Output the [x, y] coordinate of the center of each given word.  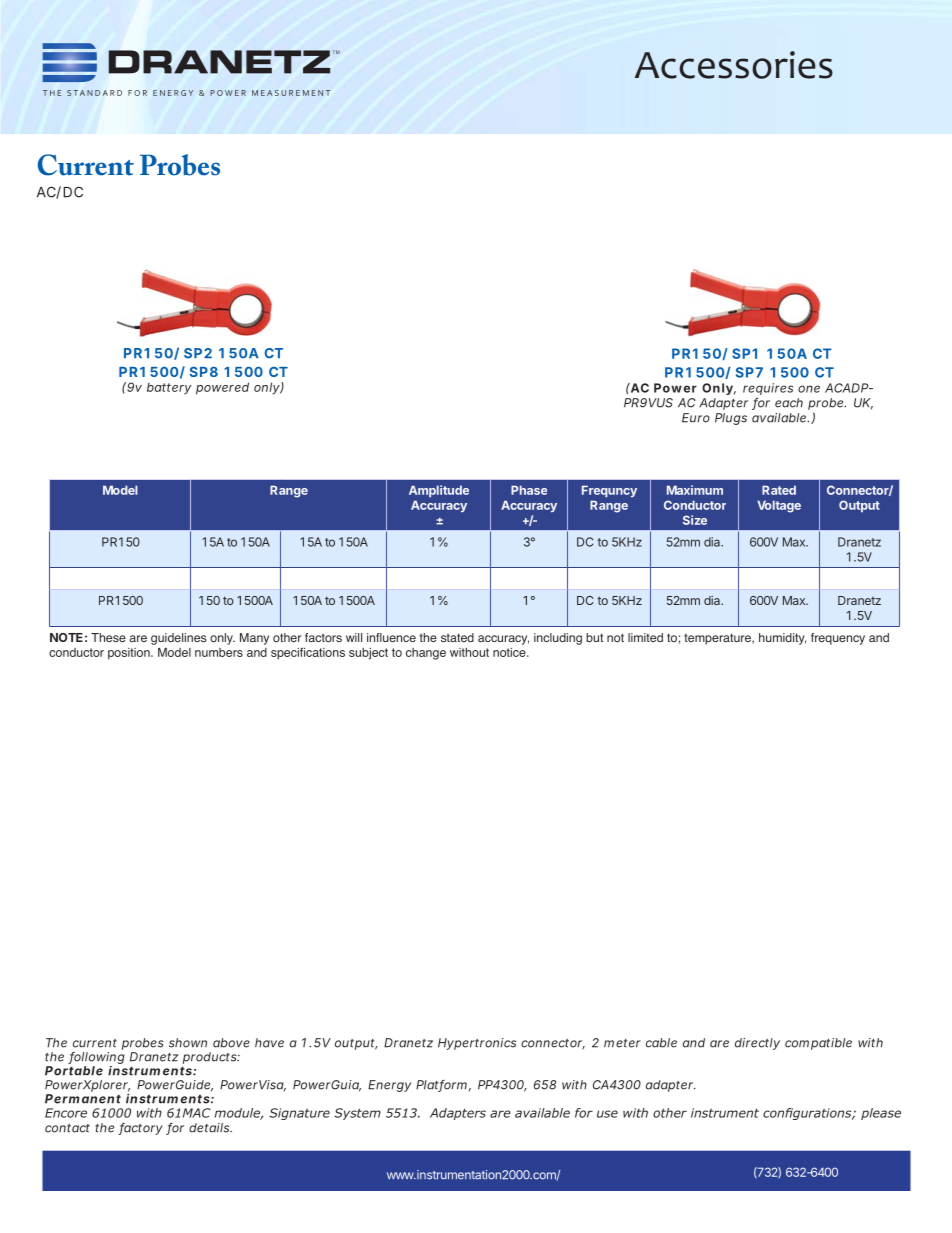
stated [457, 637]
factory [140, 1129]
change [426, 654]
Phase [529, 490]
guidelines [178, 639]
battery [169, 389]
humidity [782, 639]
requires [768, 389]
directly [757, 1044]
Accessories [734, 65]
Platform [441, 1086]
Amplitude [439, 491]
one [809, 389]
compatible [818, 1044]
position [130, 654]
